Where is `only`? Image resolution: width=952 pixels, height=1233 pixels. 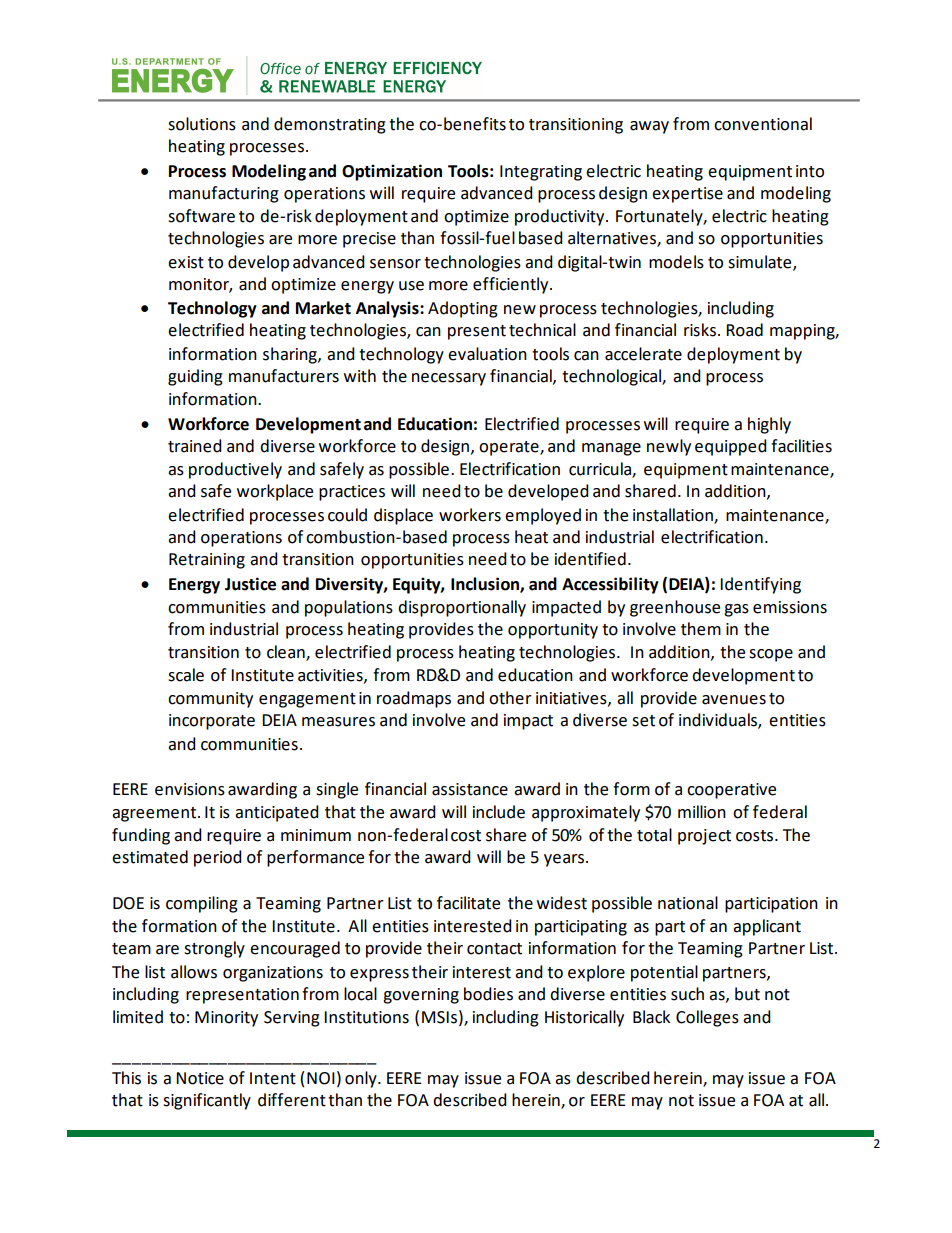
only is located at coordinates (362, 1079).
